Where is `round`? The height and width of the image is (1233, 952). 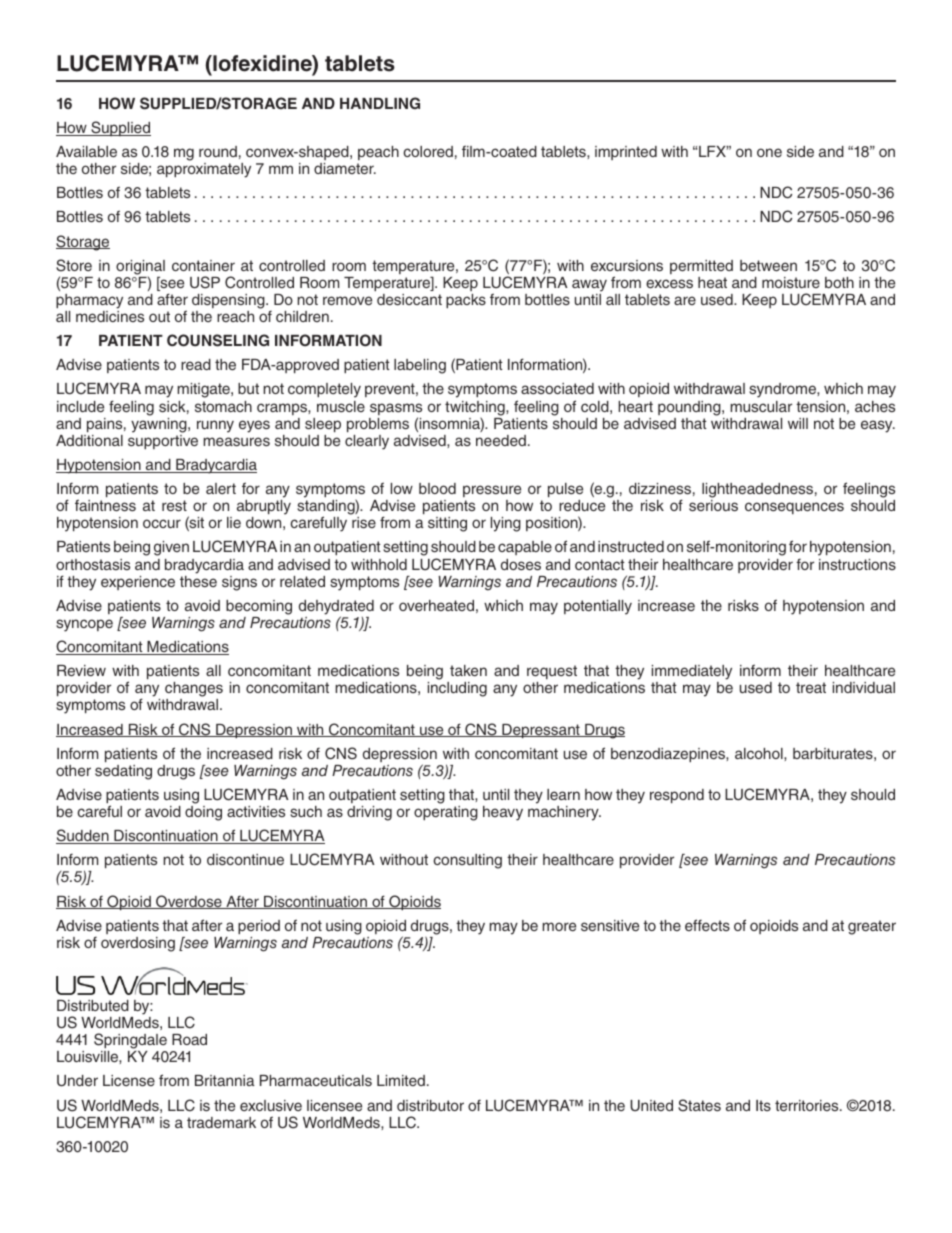 round is located at coordinates (218, 151).
